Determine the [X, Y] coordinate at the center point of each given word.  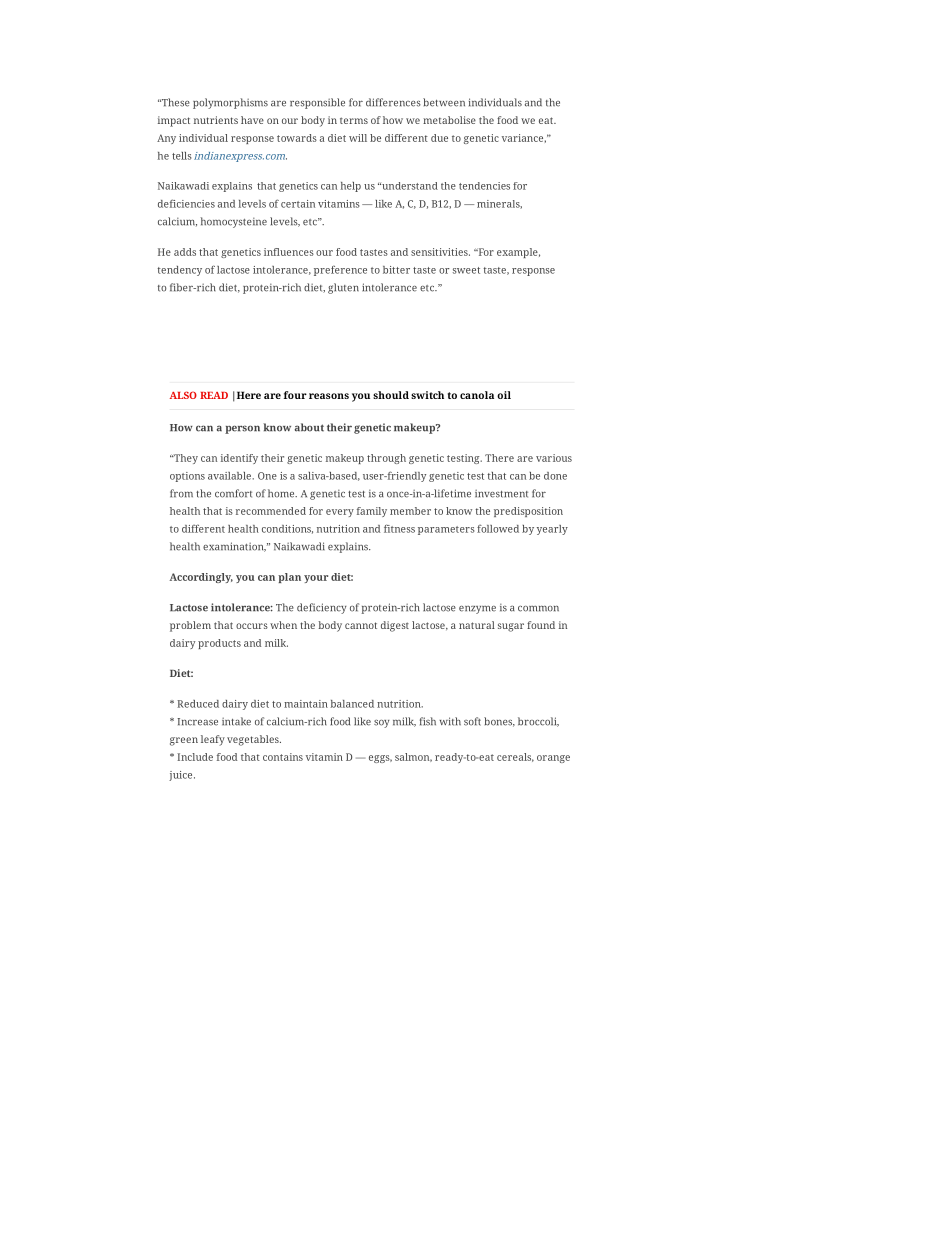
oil [504, 395]
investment [501, 494]
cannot [361, 625]
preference [340, 270]
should [391, 395]
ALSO [183, 395]
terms [354, 120]
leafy [213, 740]
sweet [466, 270]
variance [522, 138]
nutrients [216, 120]
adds [185, 252]
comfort [233, 493]
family [372, 512]
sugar [511, 627]
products [219, 644]
